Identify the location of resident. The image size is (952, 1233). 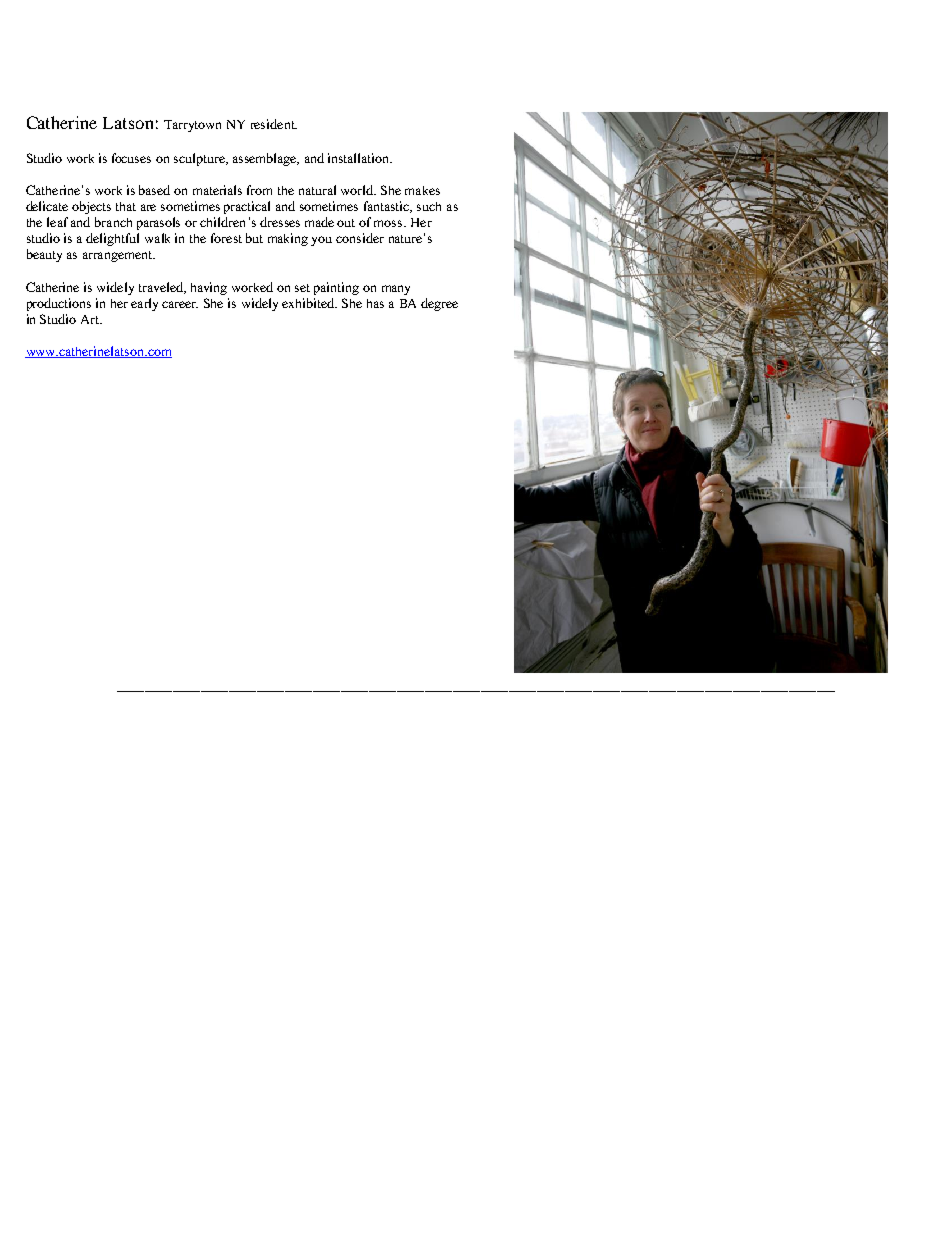
(274, 124).
